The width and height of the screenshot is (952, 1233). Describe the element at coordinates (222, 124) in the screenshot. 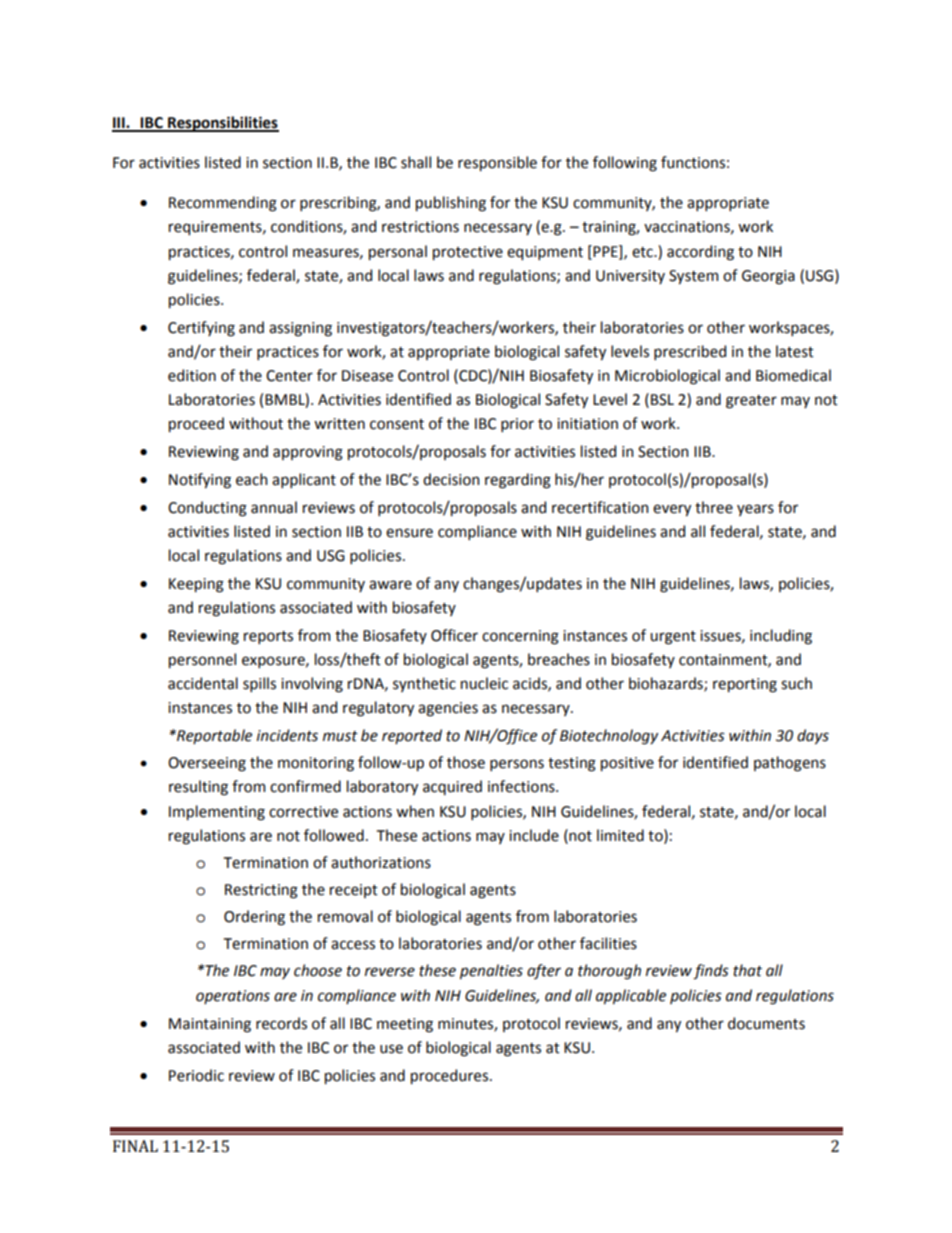

I see `Responsibilities` at that location.
